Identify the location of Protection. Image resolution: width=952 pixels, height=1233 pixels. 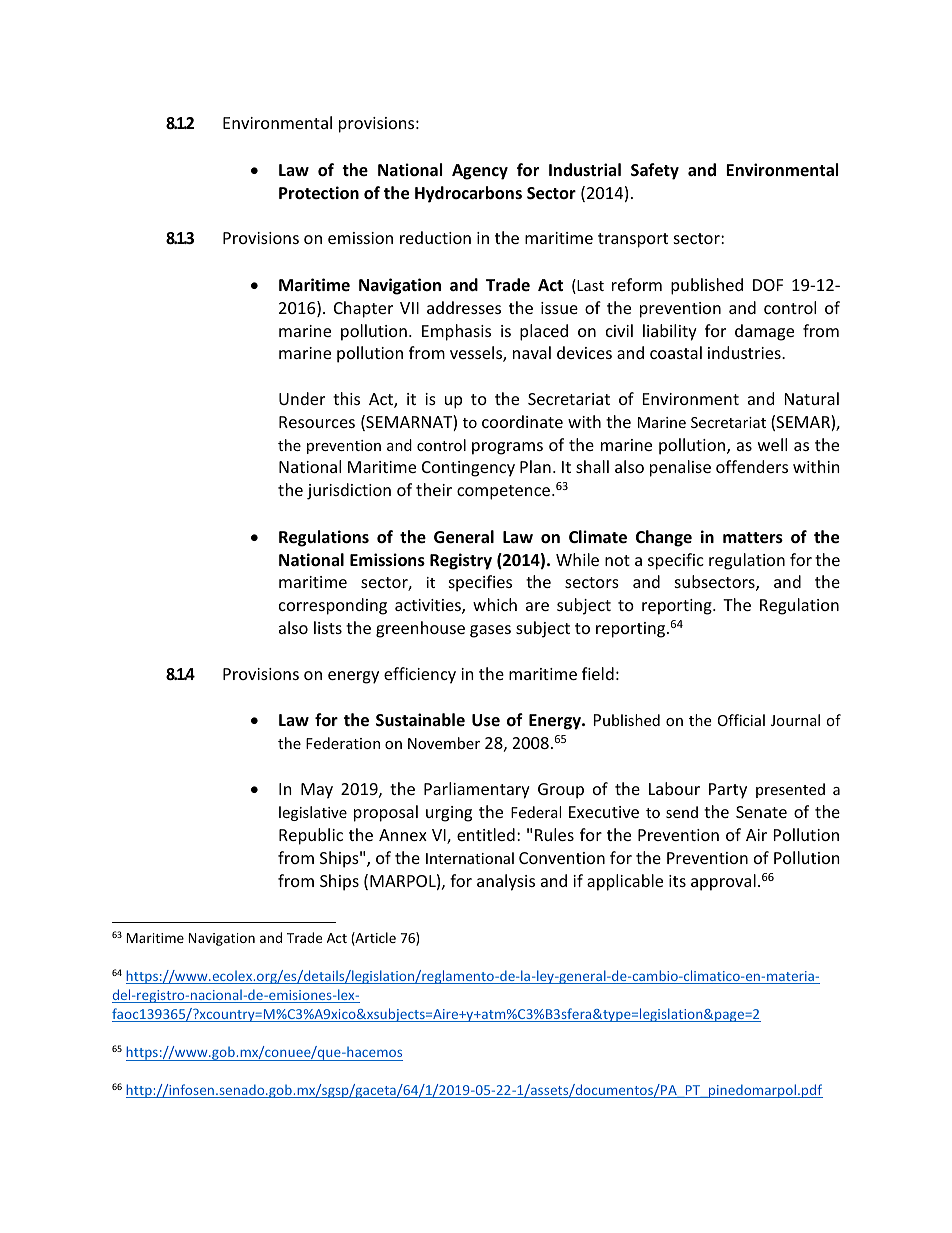
(319, 193).
